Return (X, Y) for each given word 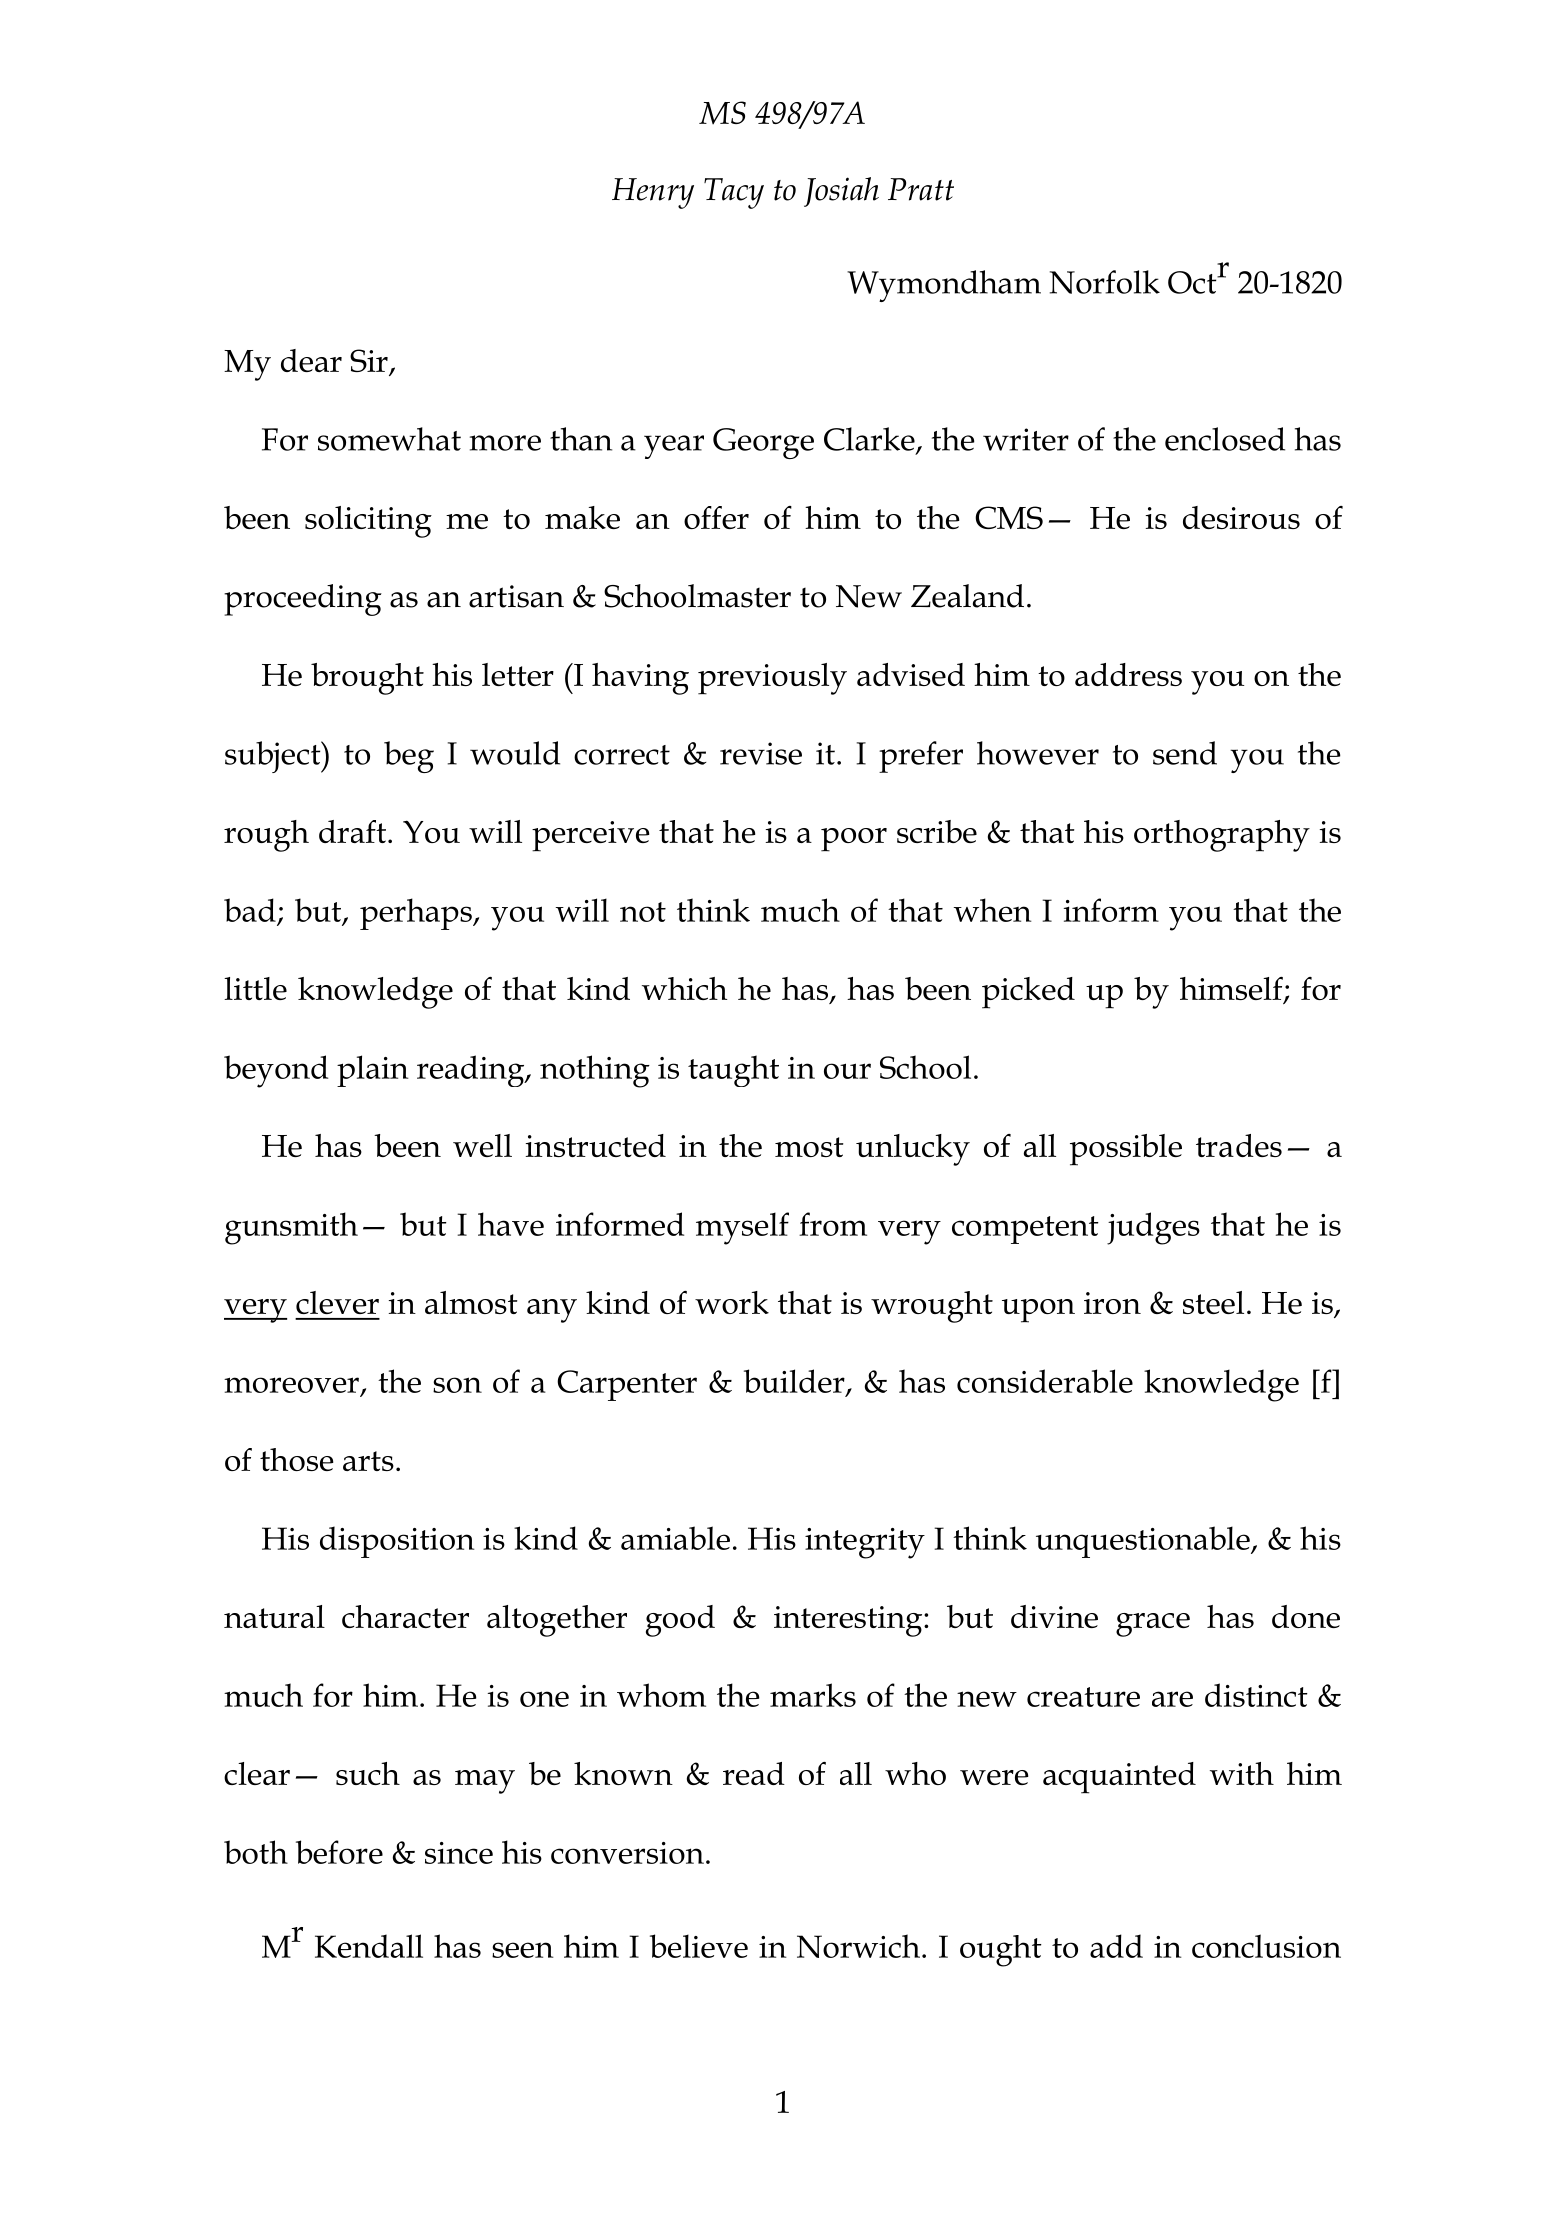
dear (311, 360)
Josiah (841, 192)
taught (733, 1071)
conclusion (1266, 1946)
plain (372, 1071)
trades (1239, 1145)
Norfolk (1105, 282)
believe (699, 1946)
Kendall (369, 1946)
